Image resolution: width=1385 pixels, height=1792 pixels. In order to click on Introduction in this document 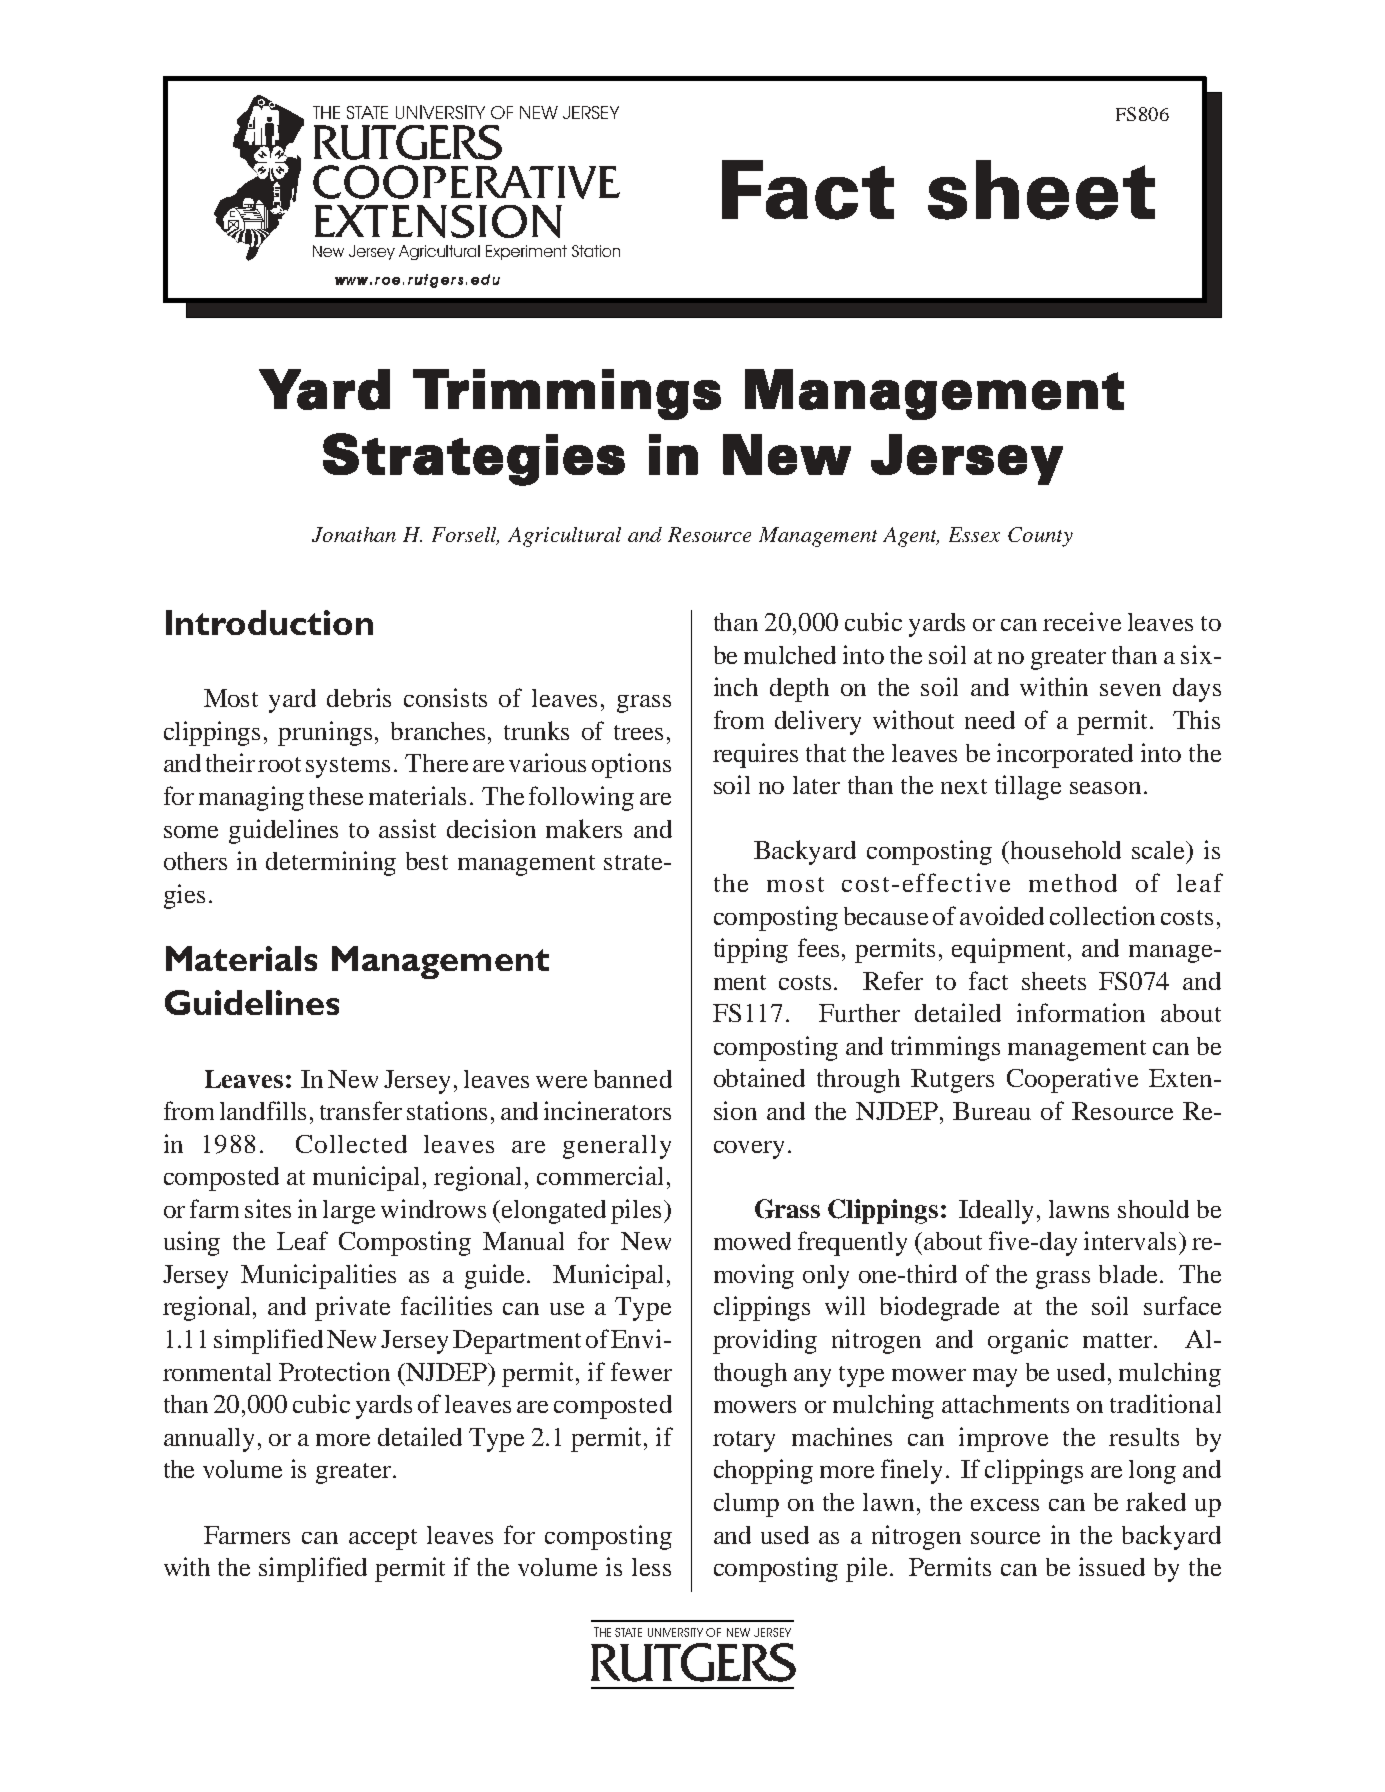, I will do `click(269, 622)`.
